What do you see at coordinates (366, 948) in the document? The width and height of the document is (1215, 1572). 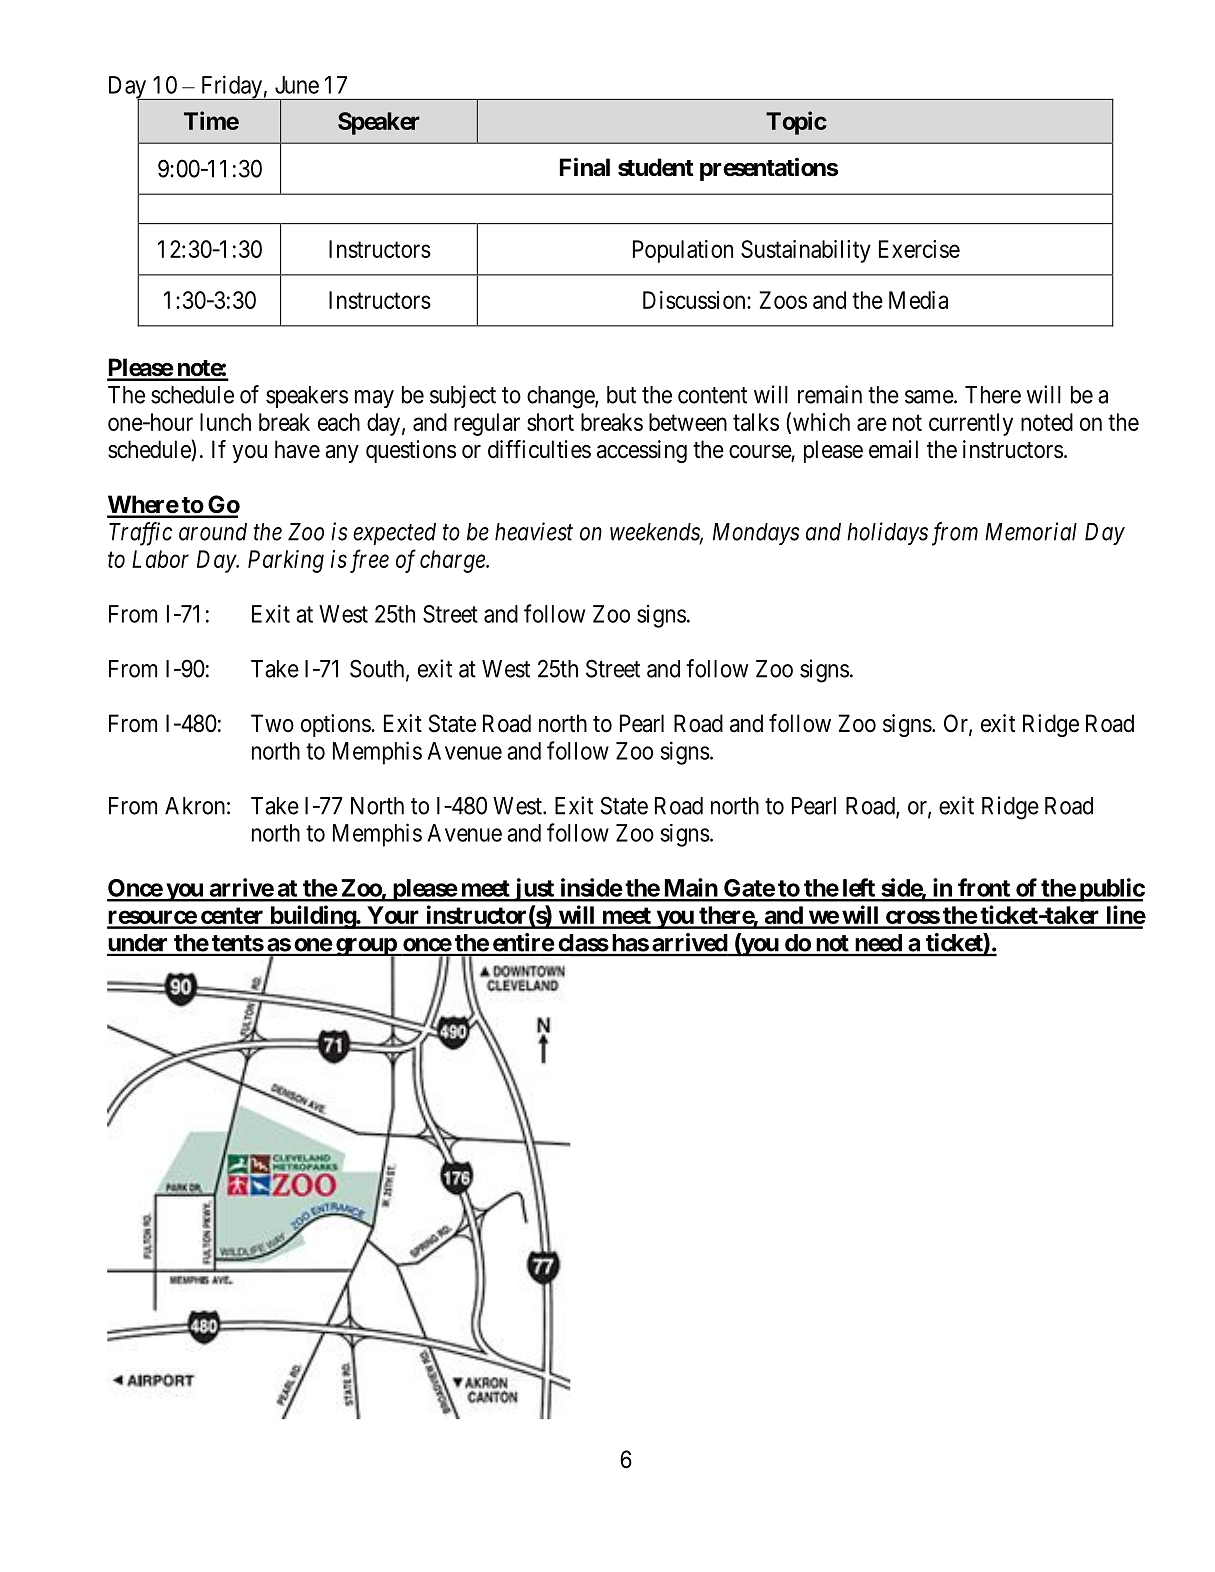 I see `group` at bounding box center [366, 948].
